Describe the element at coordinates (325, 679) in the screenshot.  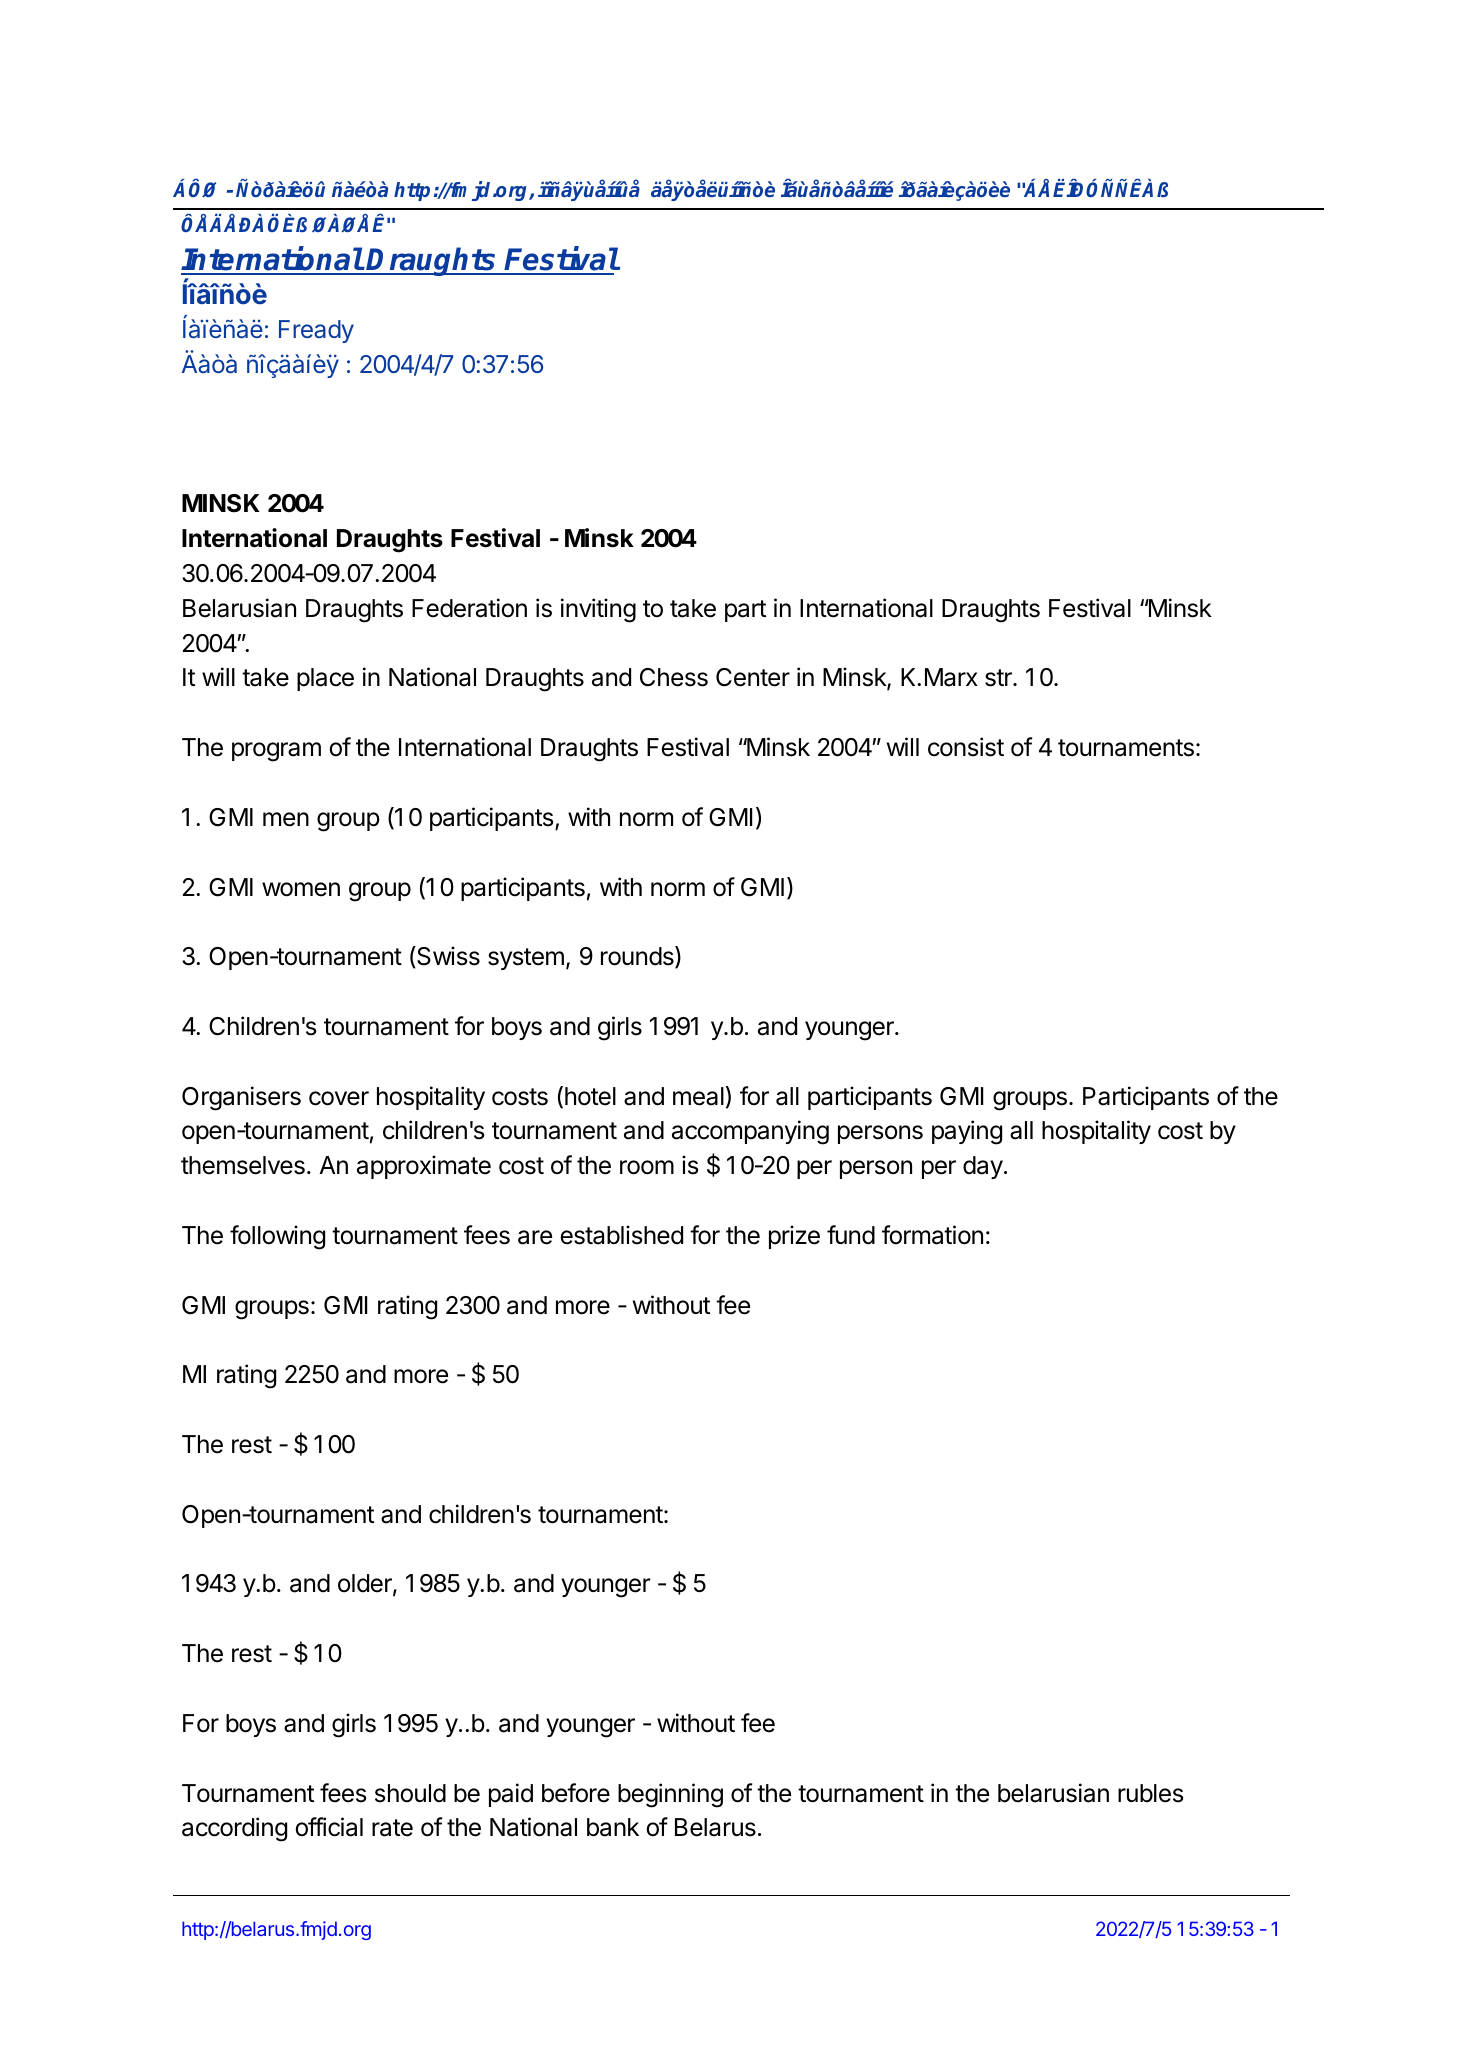
I see `place` at that location.
